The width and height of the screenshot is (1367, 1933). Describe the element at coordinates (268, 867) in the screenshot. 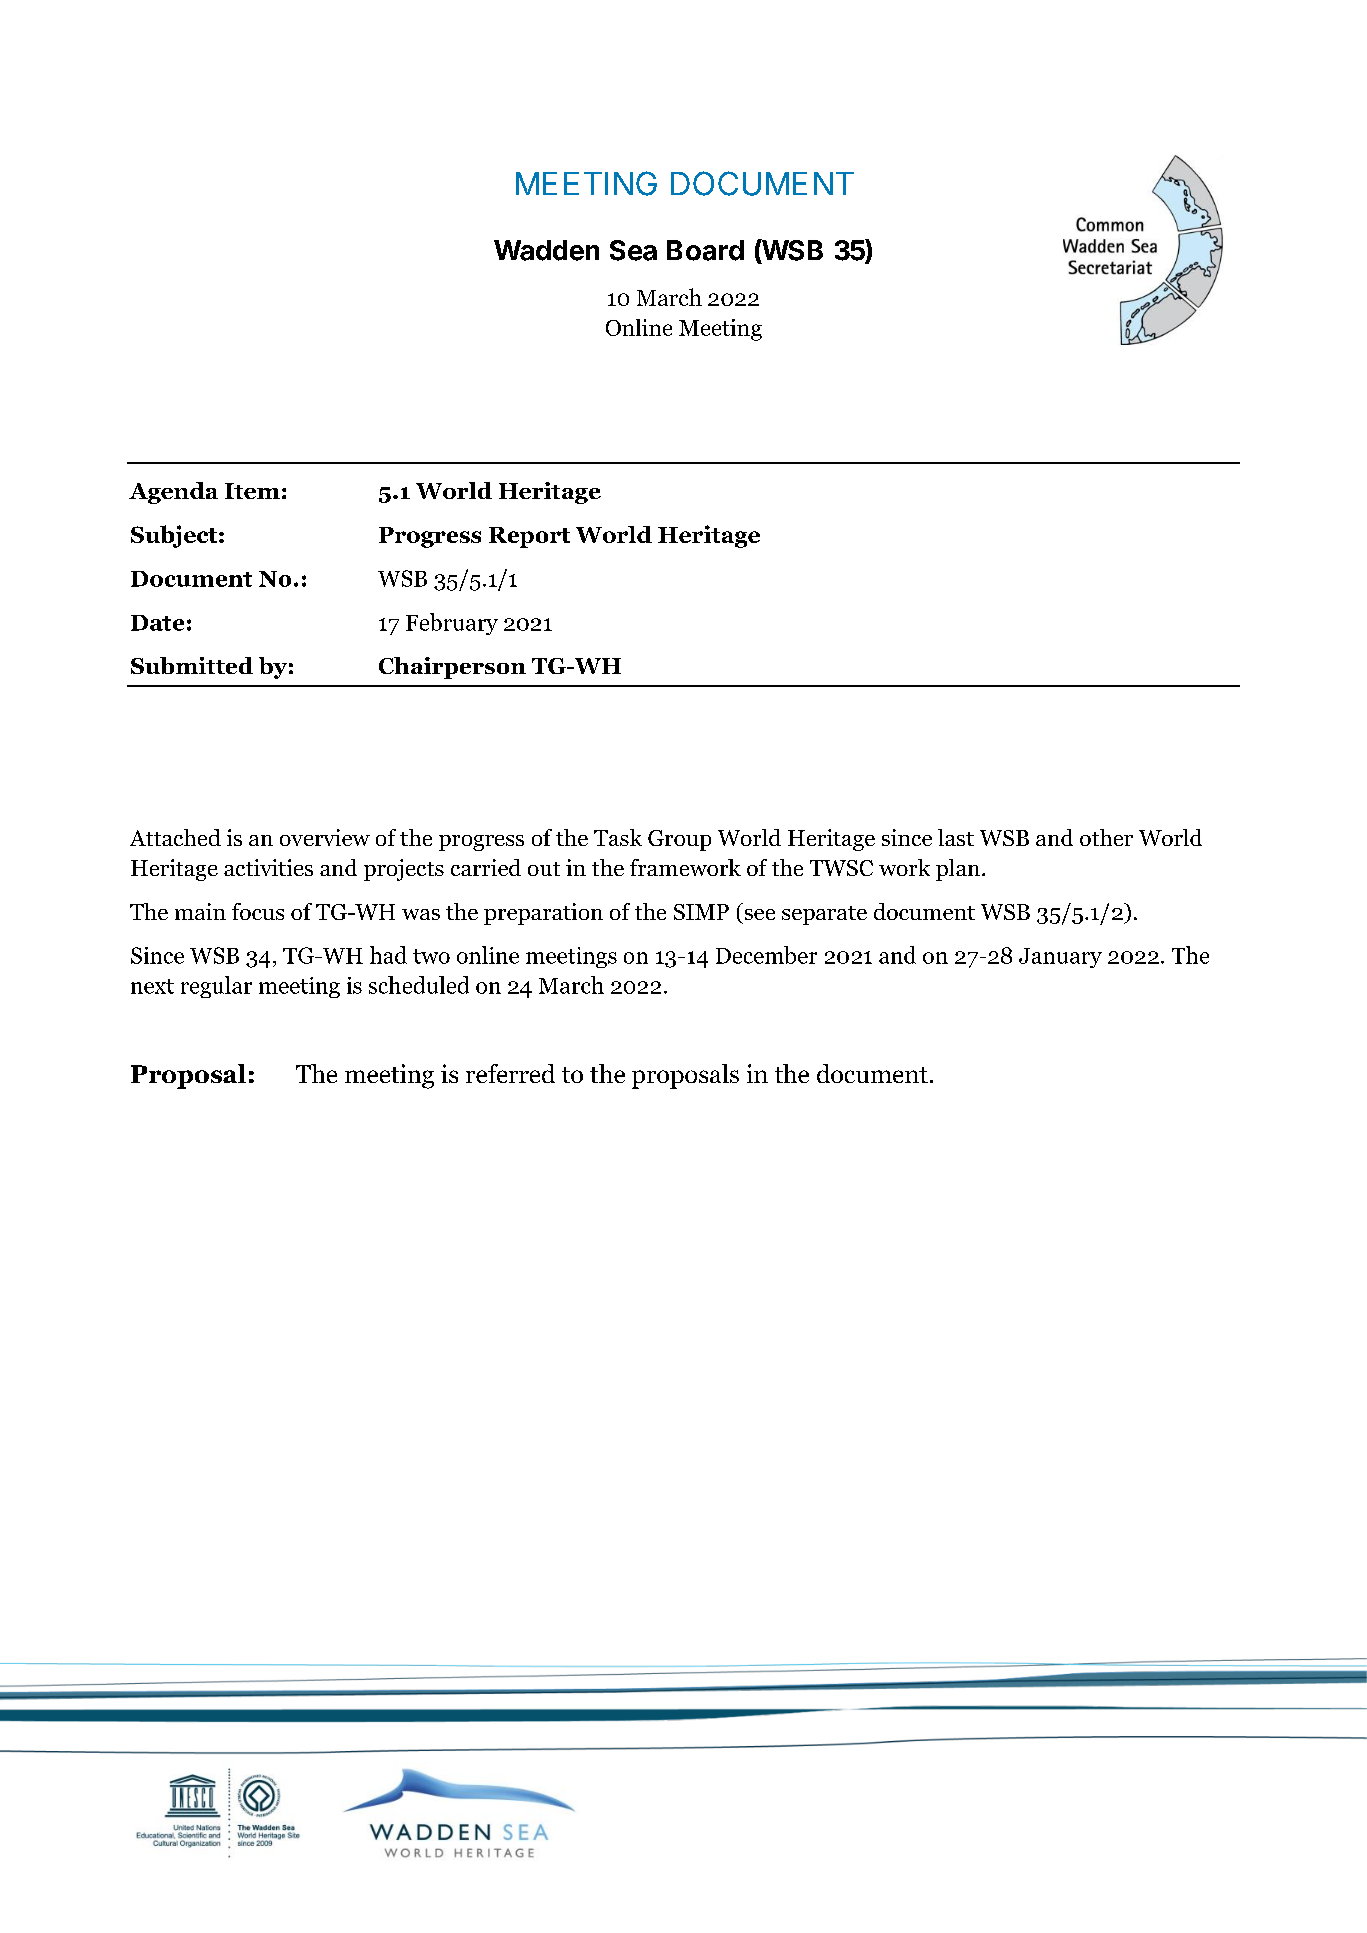

I see `activities` at that location.
